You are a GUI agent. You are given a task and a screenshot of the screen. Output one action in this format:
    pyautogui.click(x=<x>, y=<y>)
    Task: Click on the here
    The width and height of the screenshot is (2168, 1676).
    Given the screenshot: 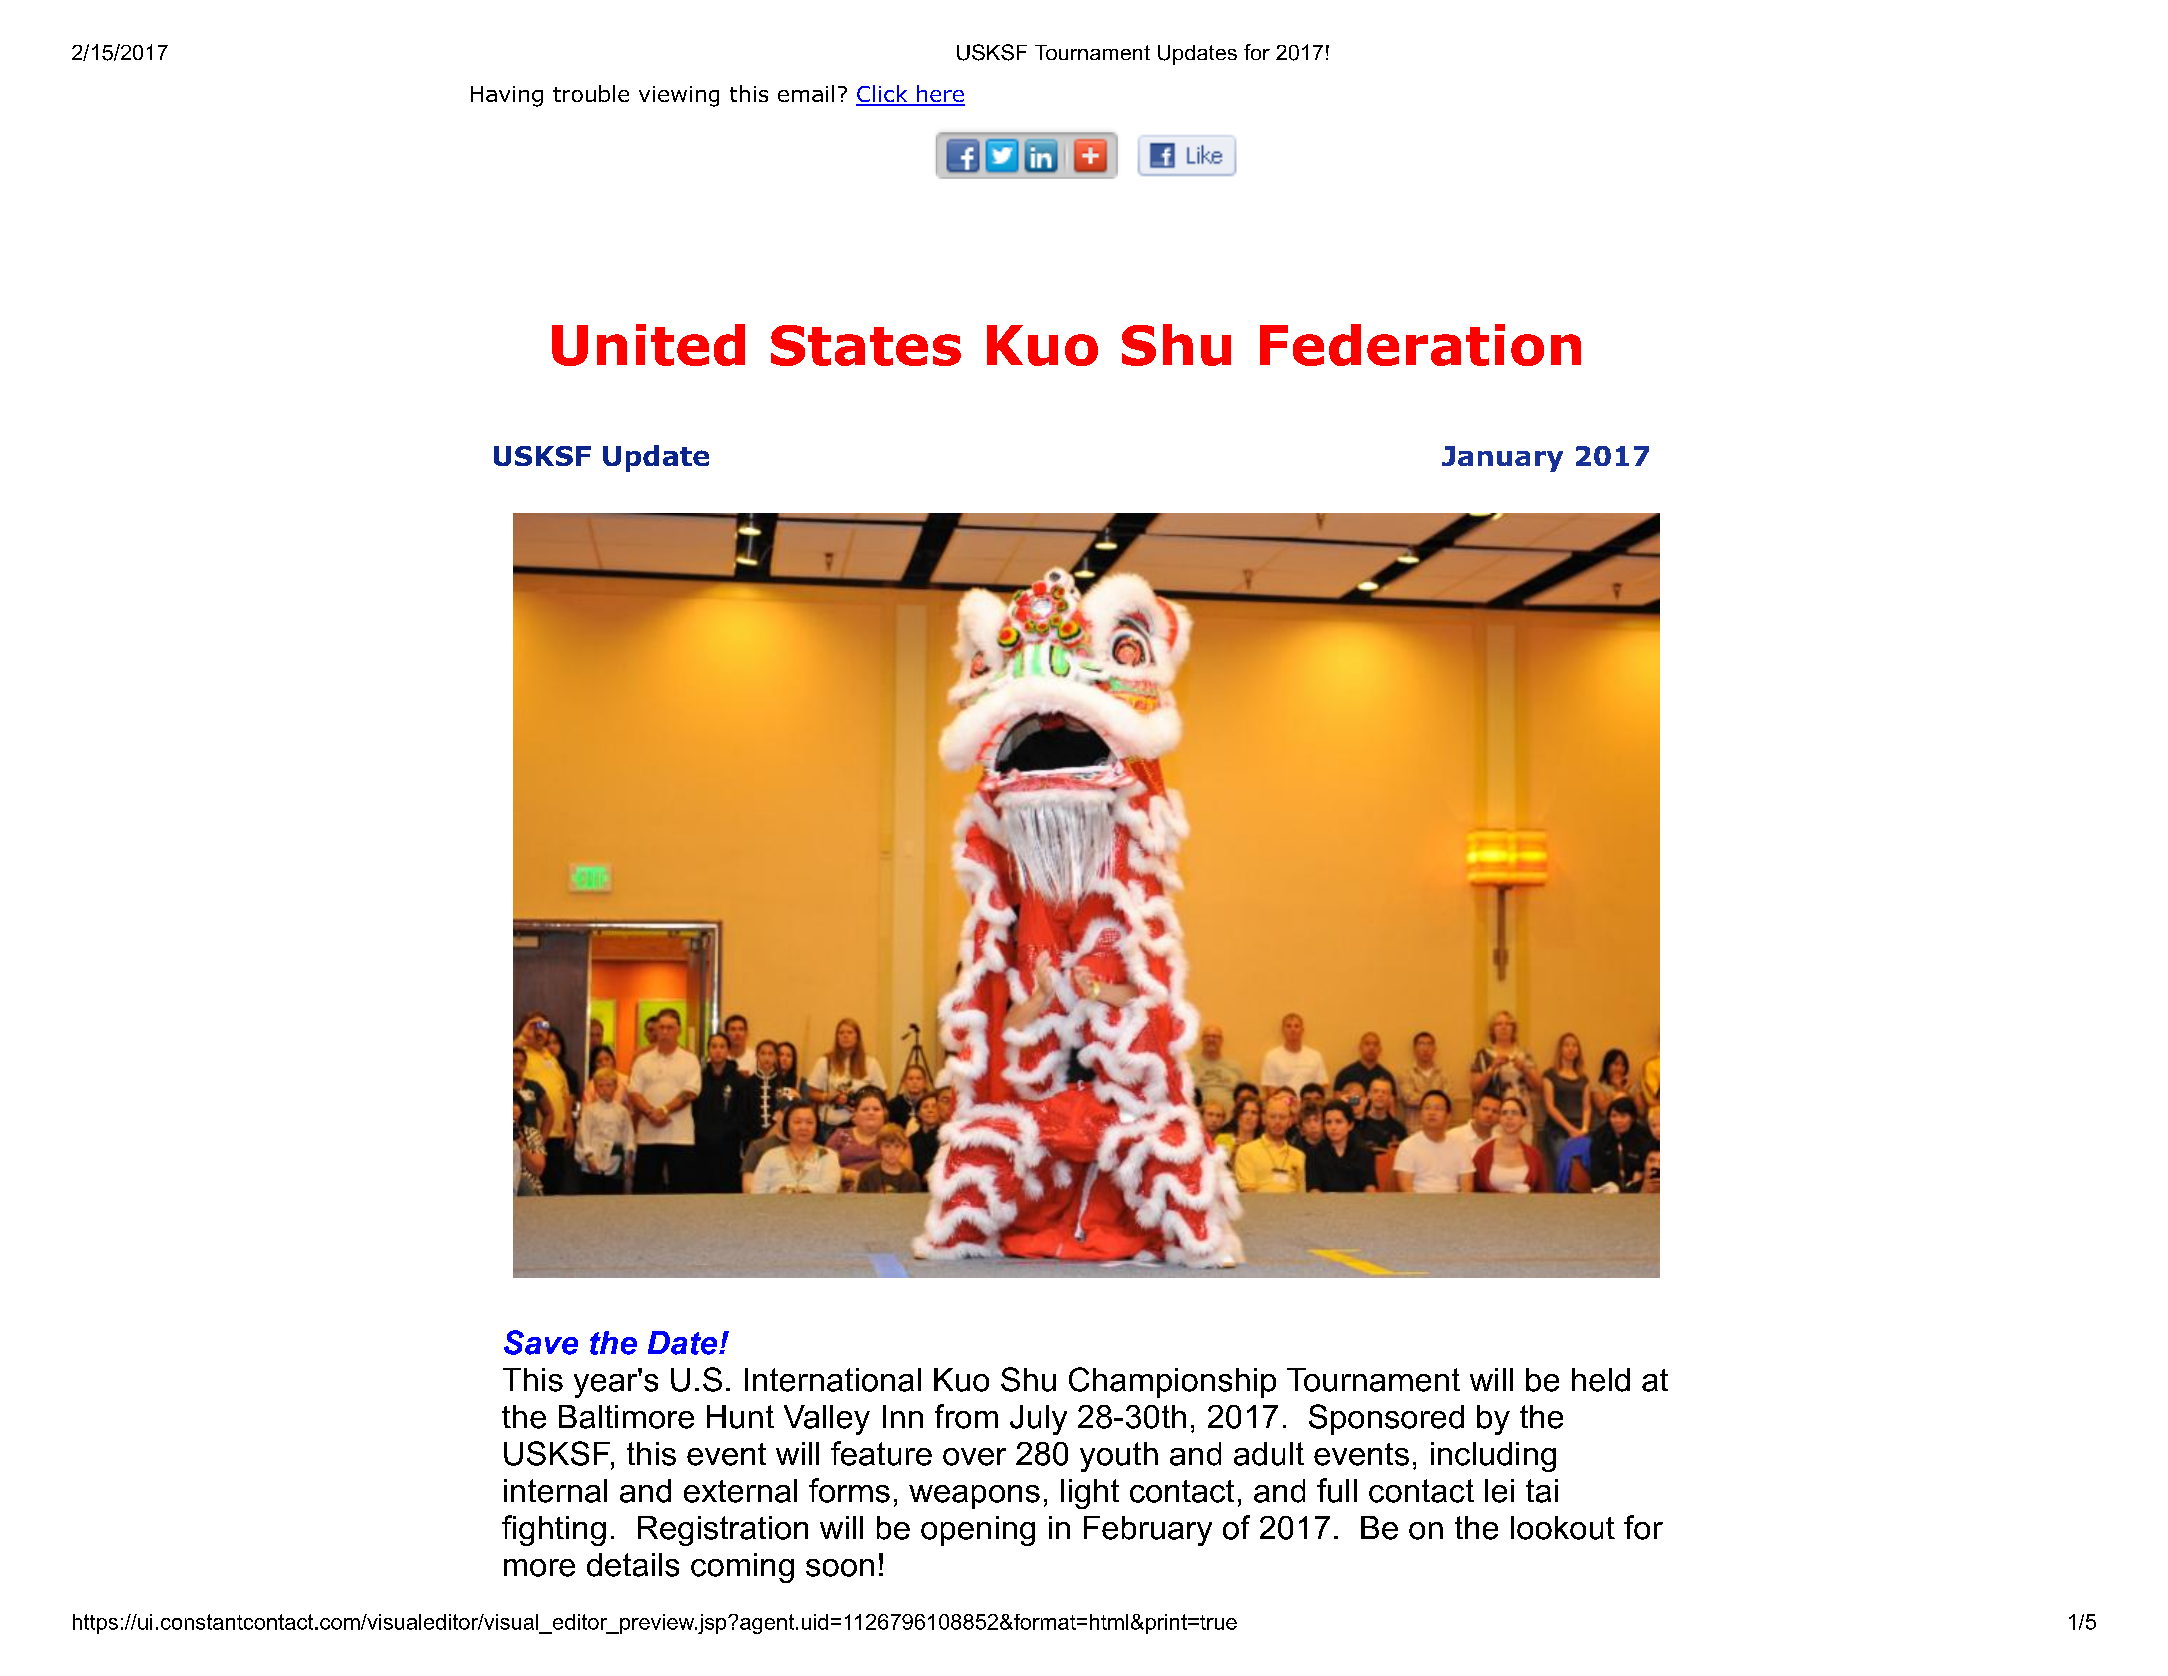 What is the action you would take?
    pyautogui.click(x=940, y=95)
